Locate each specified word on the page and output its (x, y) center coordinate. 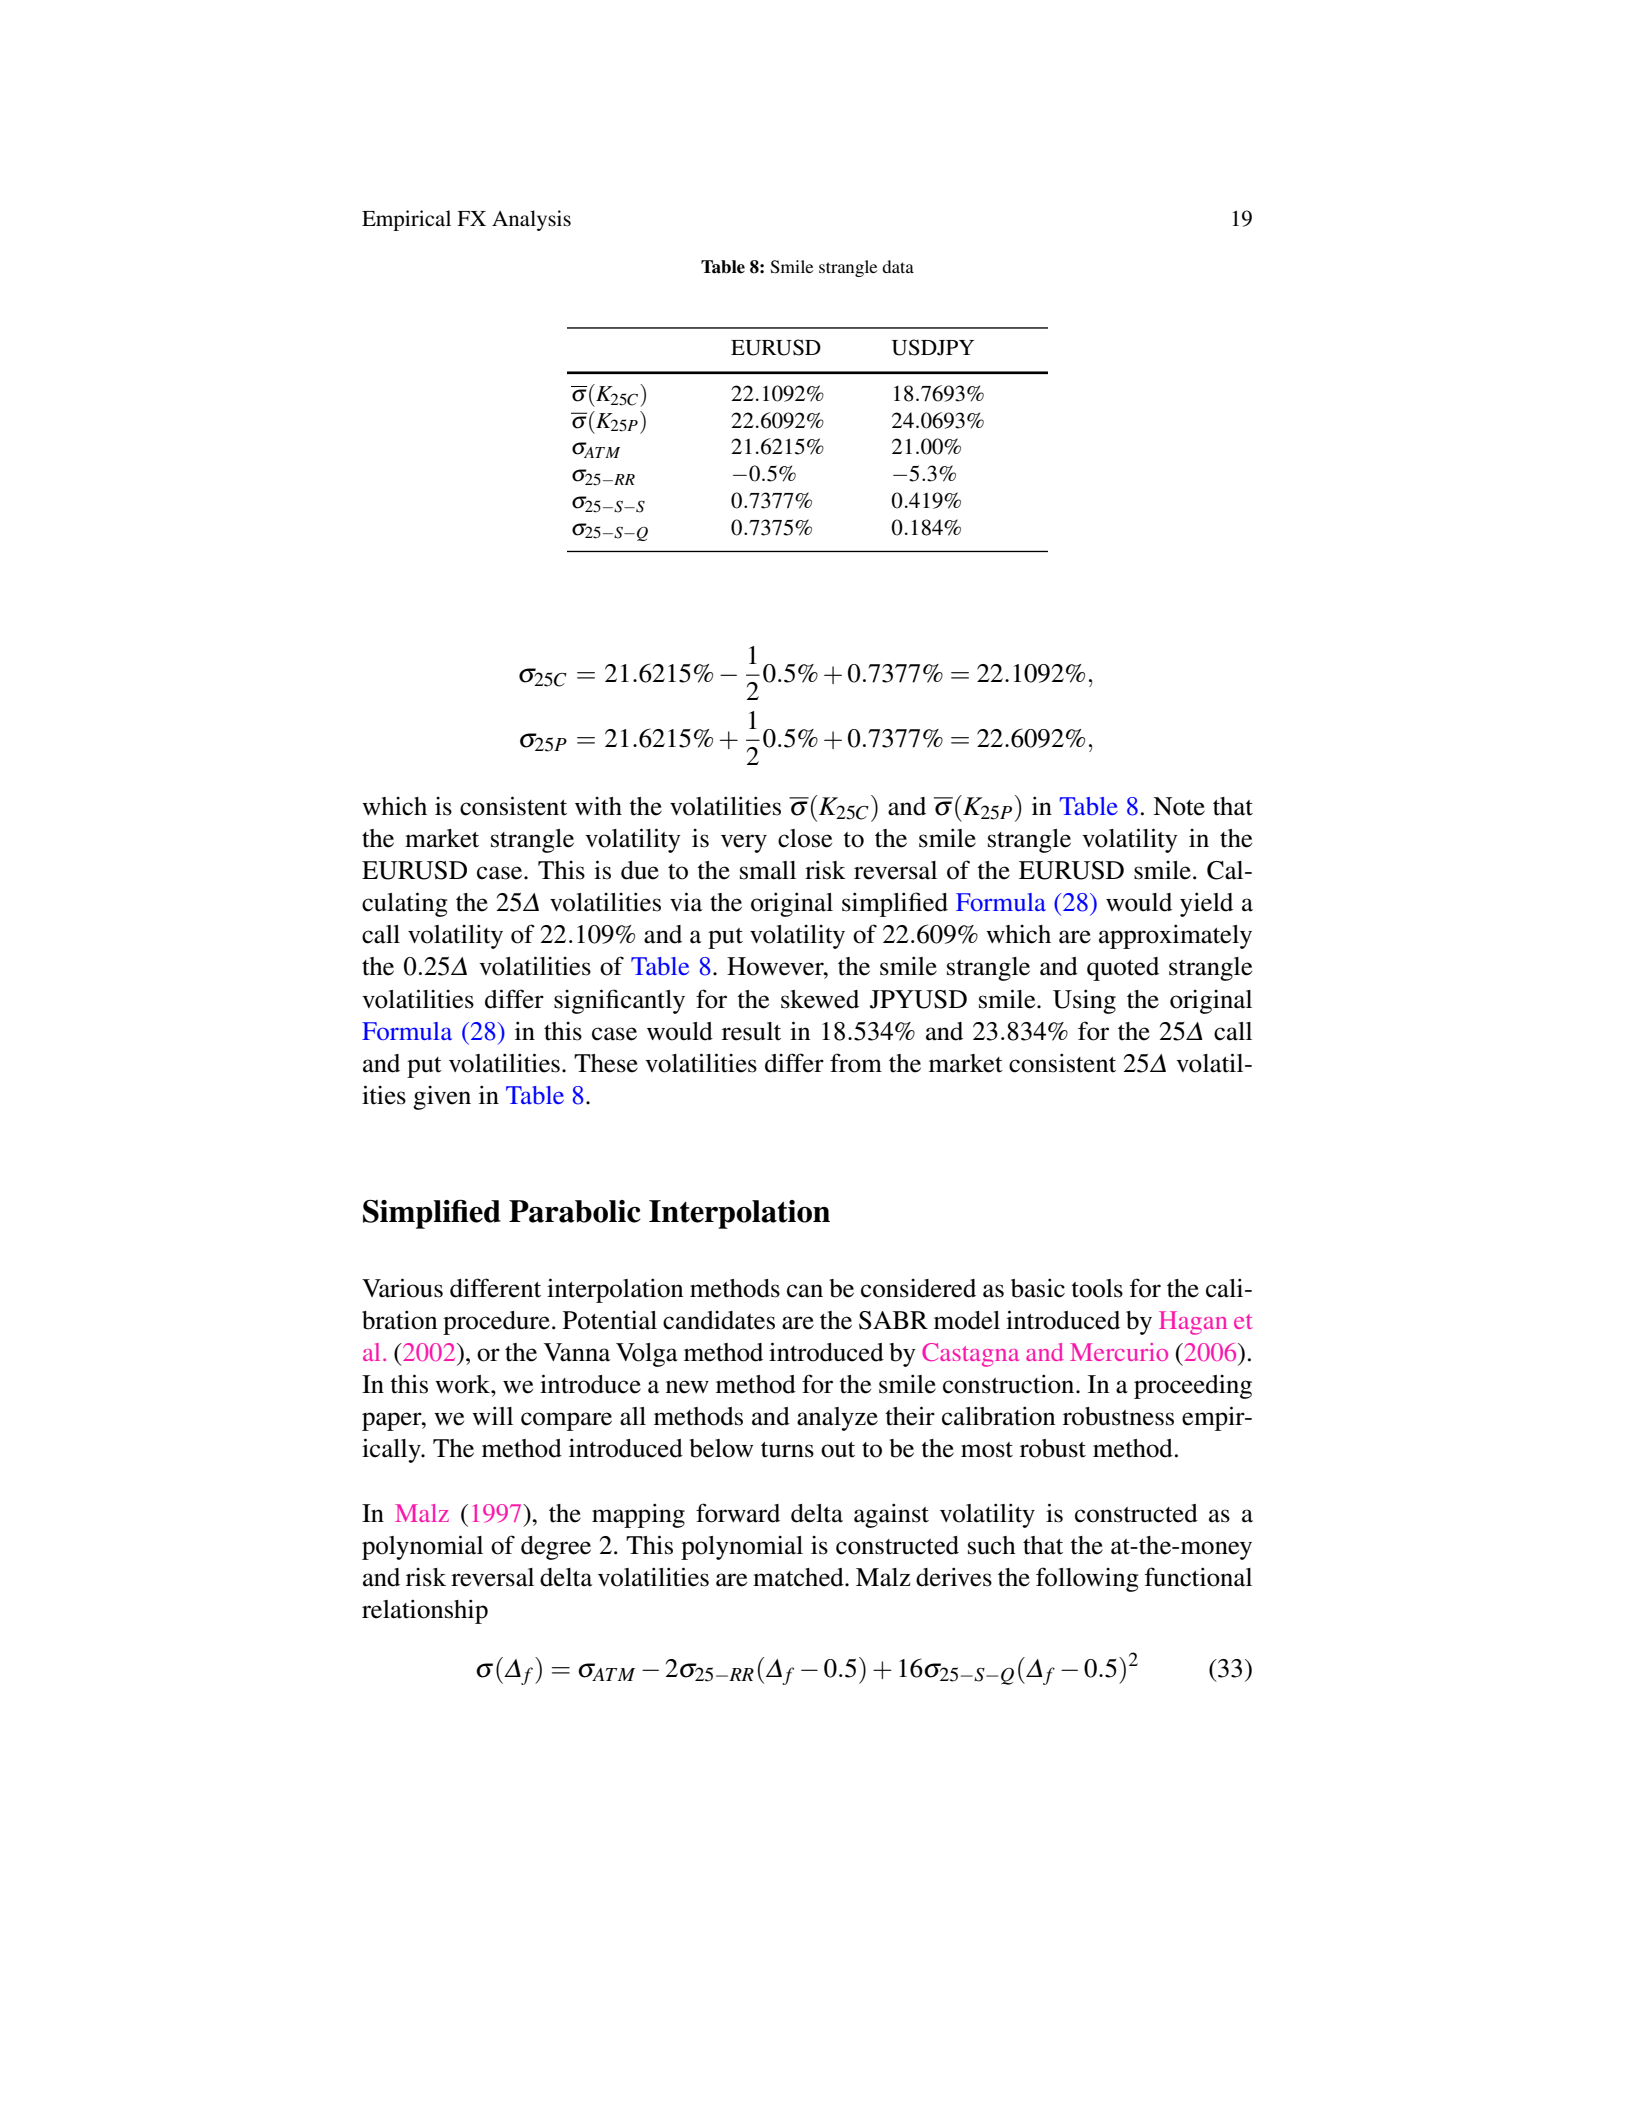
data (898, 266)
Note (1179, 806)
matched (799, 1577)
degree (556, 1548)
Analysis (531, 220)
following (1087, 1579)
